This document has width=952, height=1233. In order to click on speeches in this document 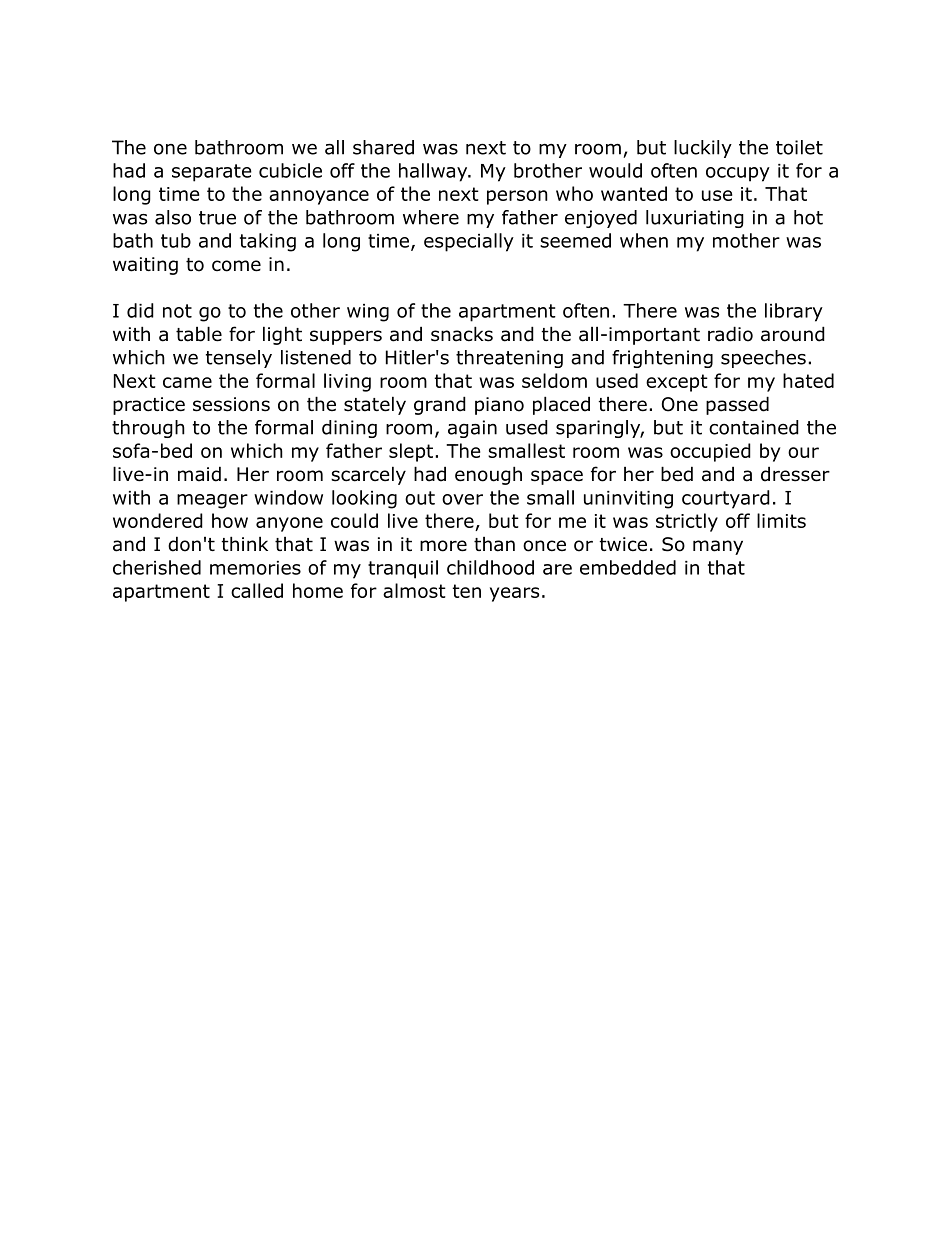, I will do `click(763, 359)`.
